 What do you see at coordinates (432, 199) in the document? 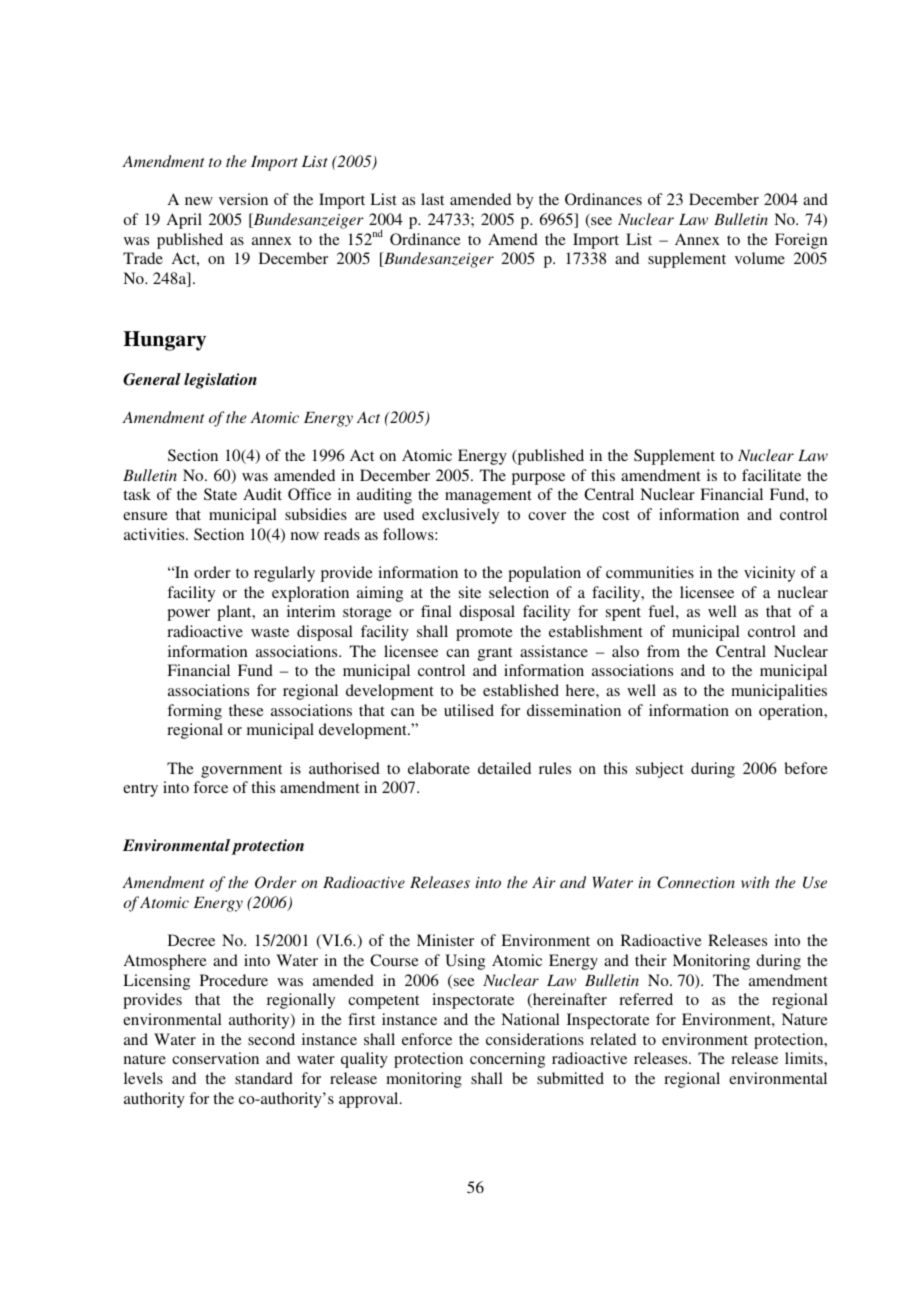
I see `last` at bounding box center [432, 199].
